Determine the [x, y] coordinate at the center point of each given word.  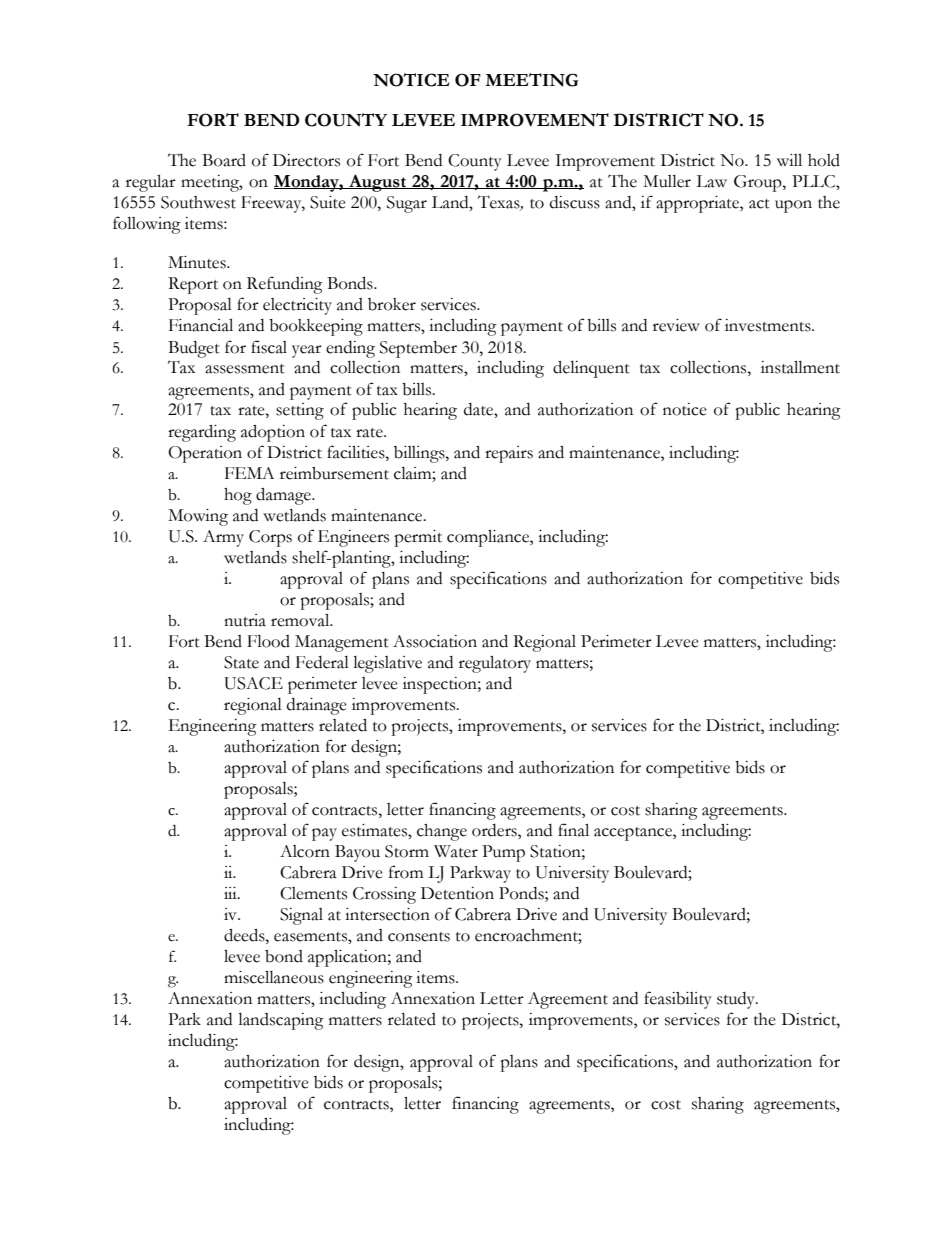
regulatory [495, 664]
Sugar [407, 204]
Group [759, 183]
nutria [245, 620]
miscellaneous [274, 977]
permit [418, 538]
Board [224, 160]
